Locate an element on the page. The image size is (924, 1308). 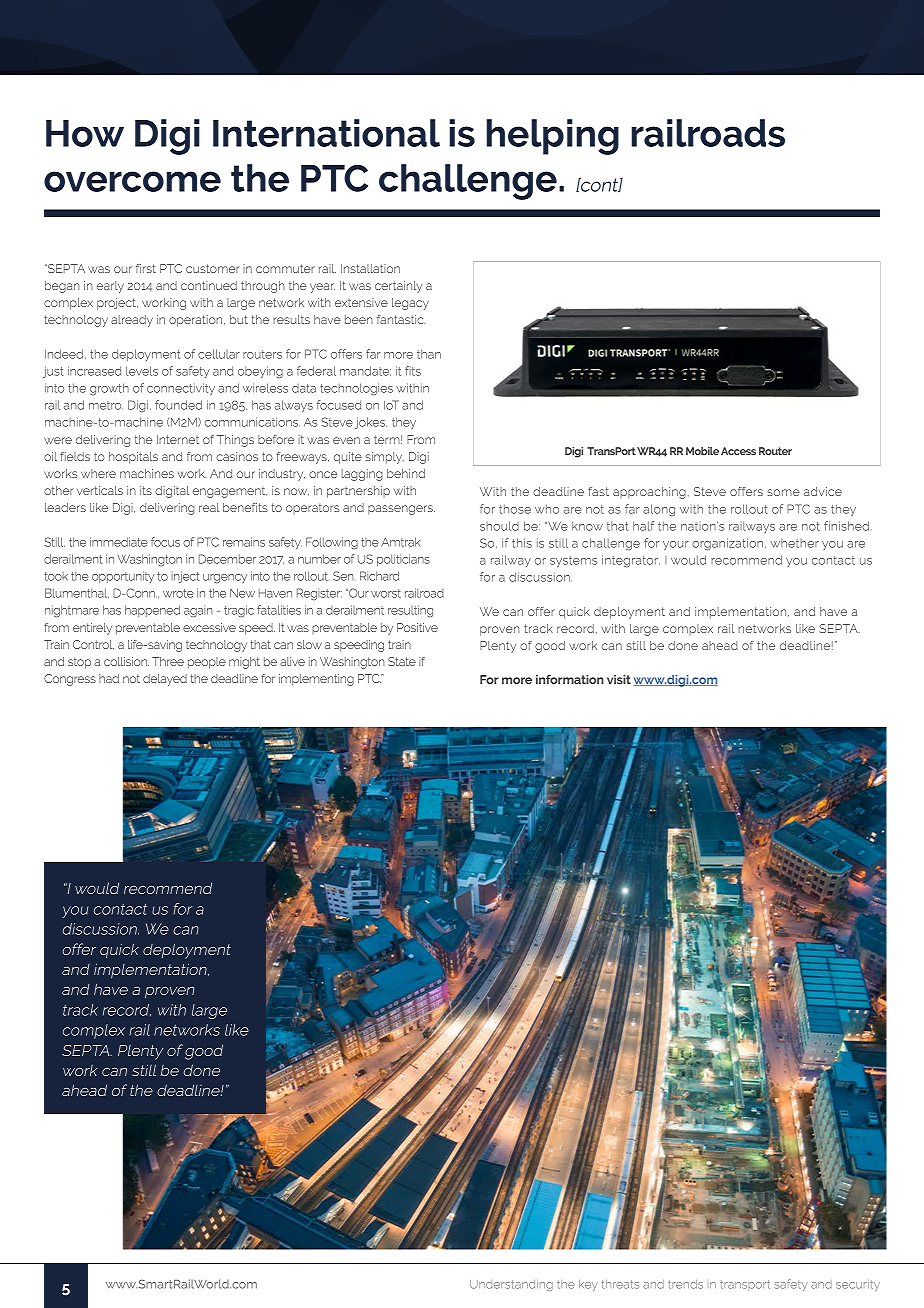
helping is located at coordinates (552, 137).
